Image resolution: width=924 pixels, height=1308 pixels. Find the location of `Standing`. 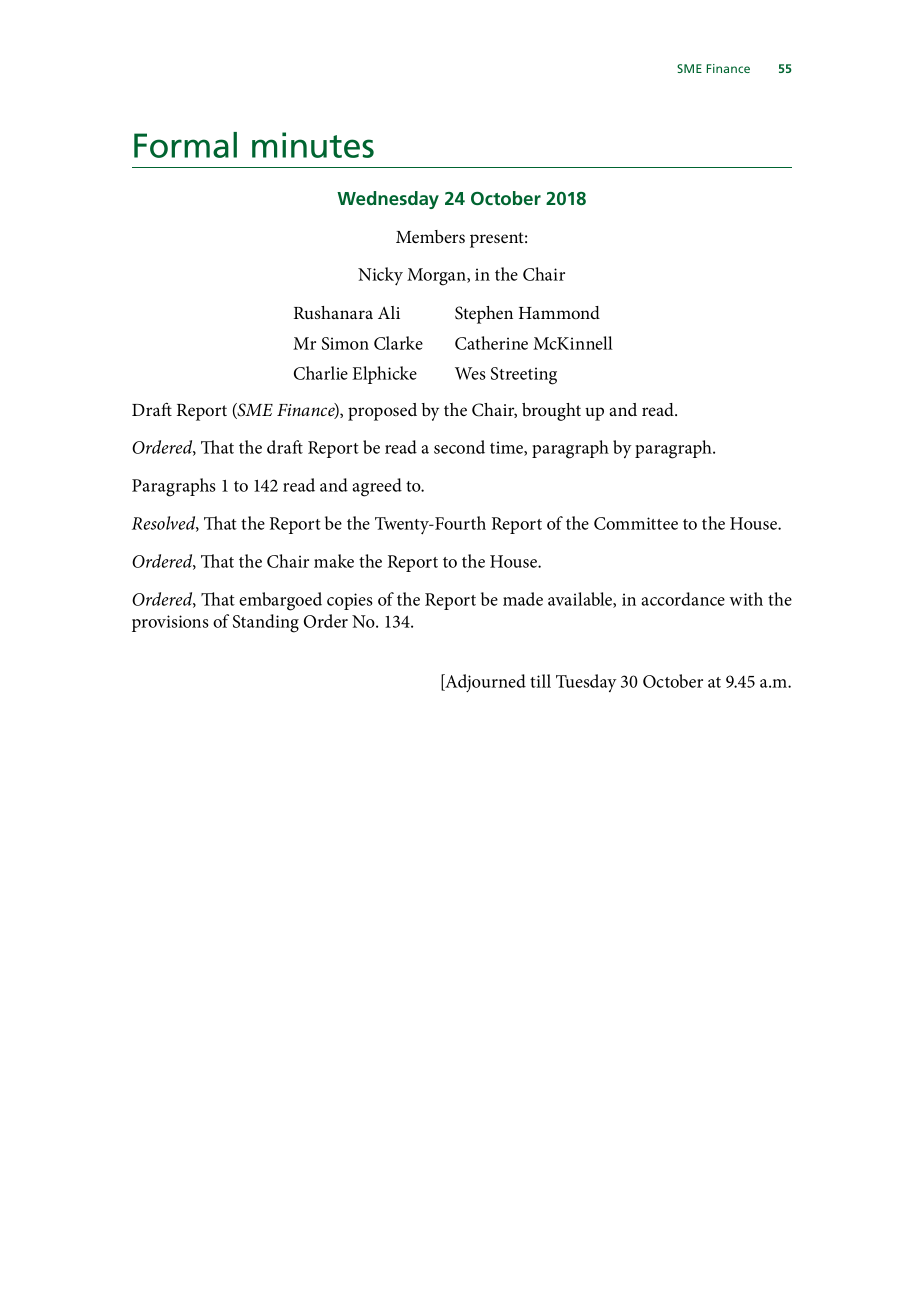

Standing is located at coordinates (266, 623).
